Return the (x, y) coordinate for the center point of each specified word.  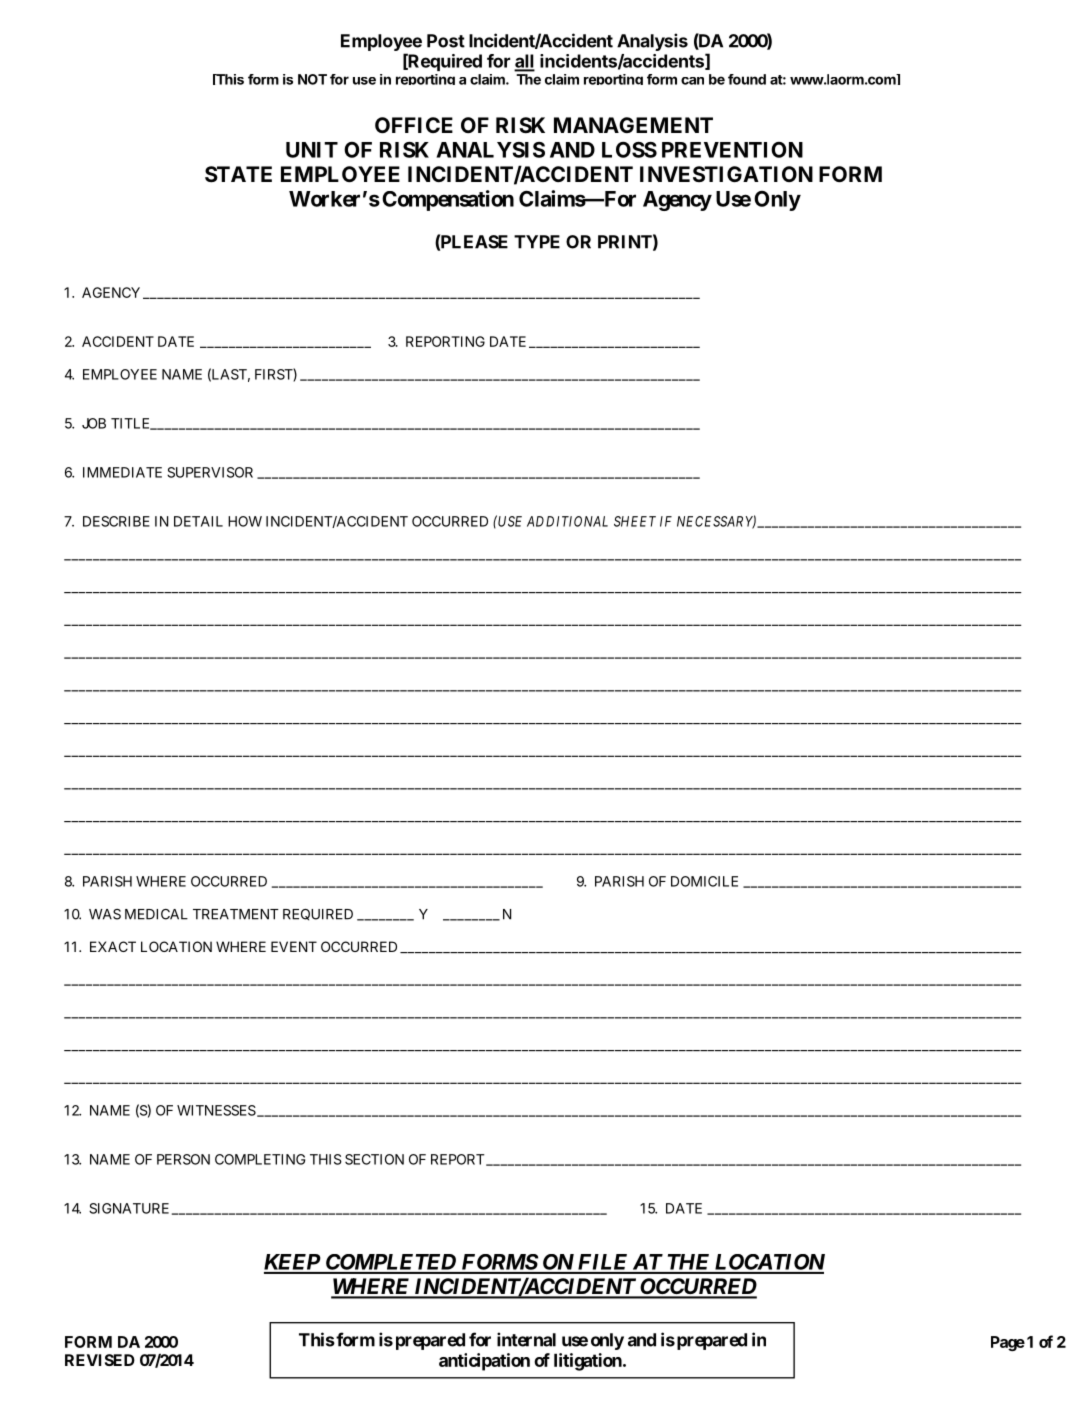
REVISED (100, 1360)
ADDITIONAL (567, 521)
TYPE (537, 242)
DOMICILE (704, 881)
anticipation (484, 1362)
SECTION (374, 1159)
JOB (94, 423)
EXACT (113, 946)
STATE (238, 174)
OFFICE (414, 125)
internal (526, 1339)
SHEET (635, 521)
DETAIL (198, 521)
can (692, 81)
